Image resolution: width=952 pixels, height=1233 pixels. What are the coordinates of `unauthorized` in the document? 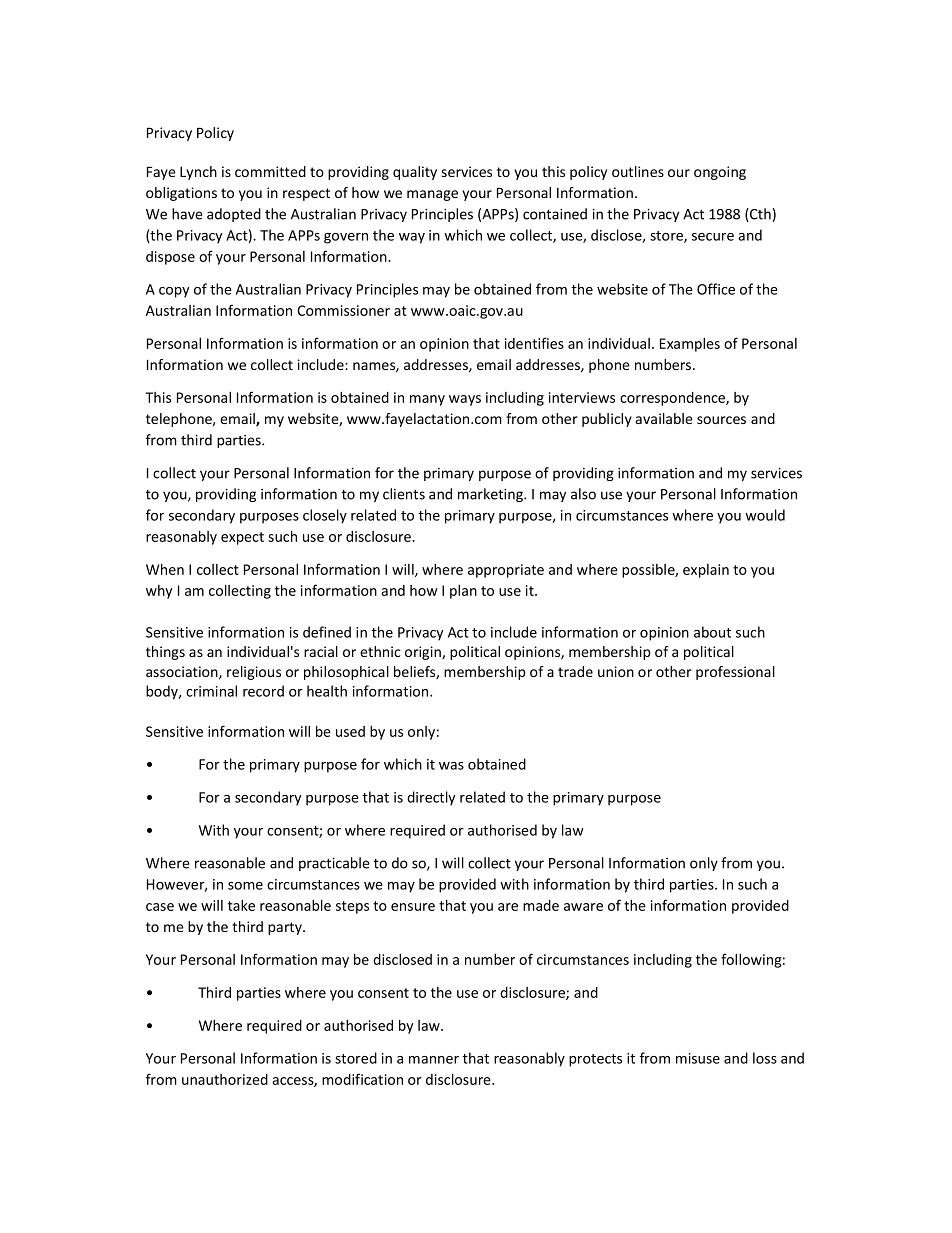 It's located at (225, 1079).
